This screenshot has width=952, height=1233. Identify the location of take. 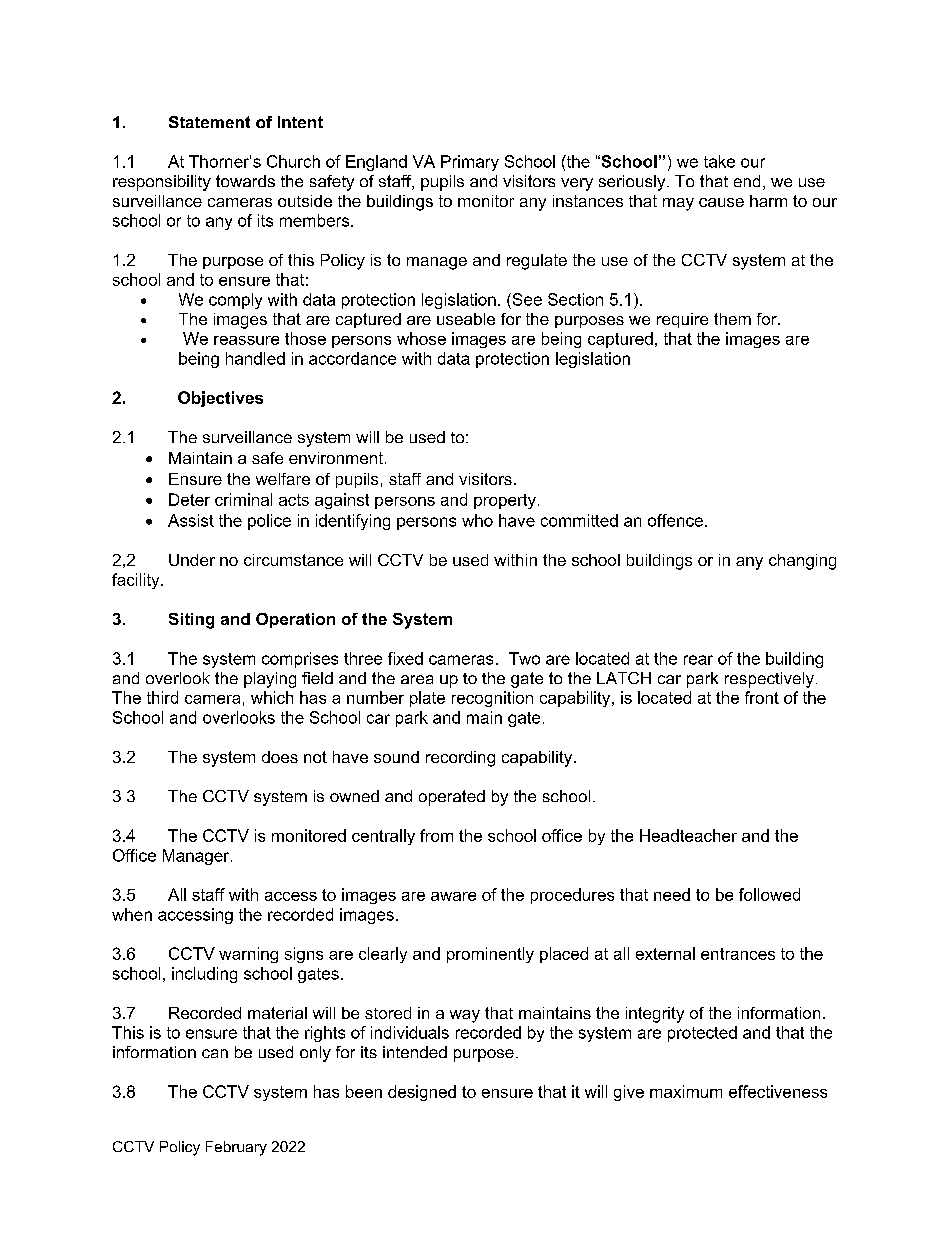
(719, 161).
